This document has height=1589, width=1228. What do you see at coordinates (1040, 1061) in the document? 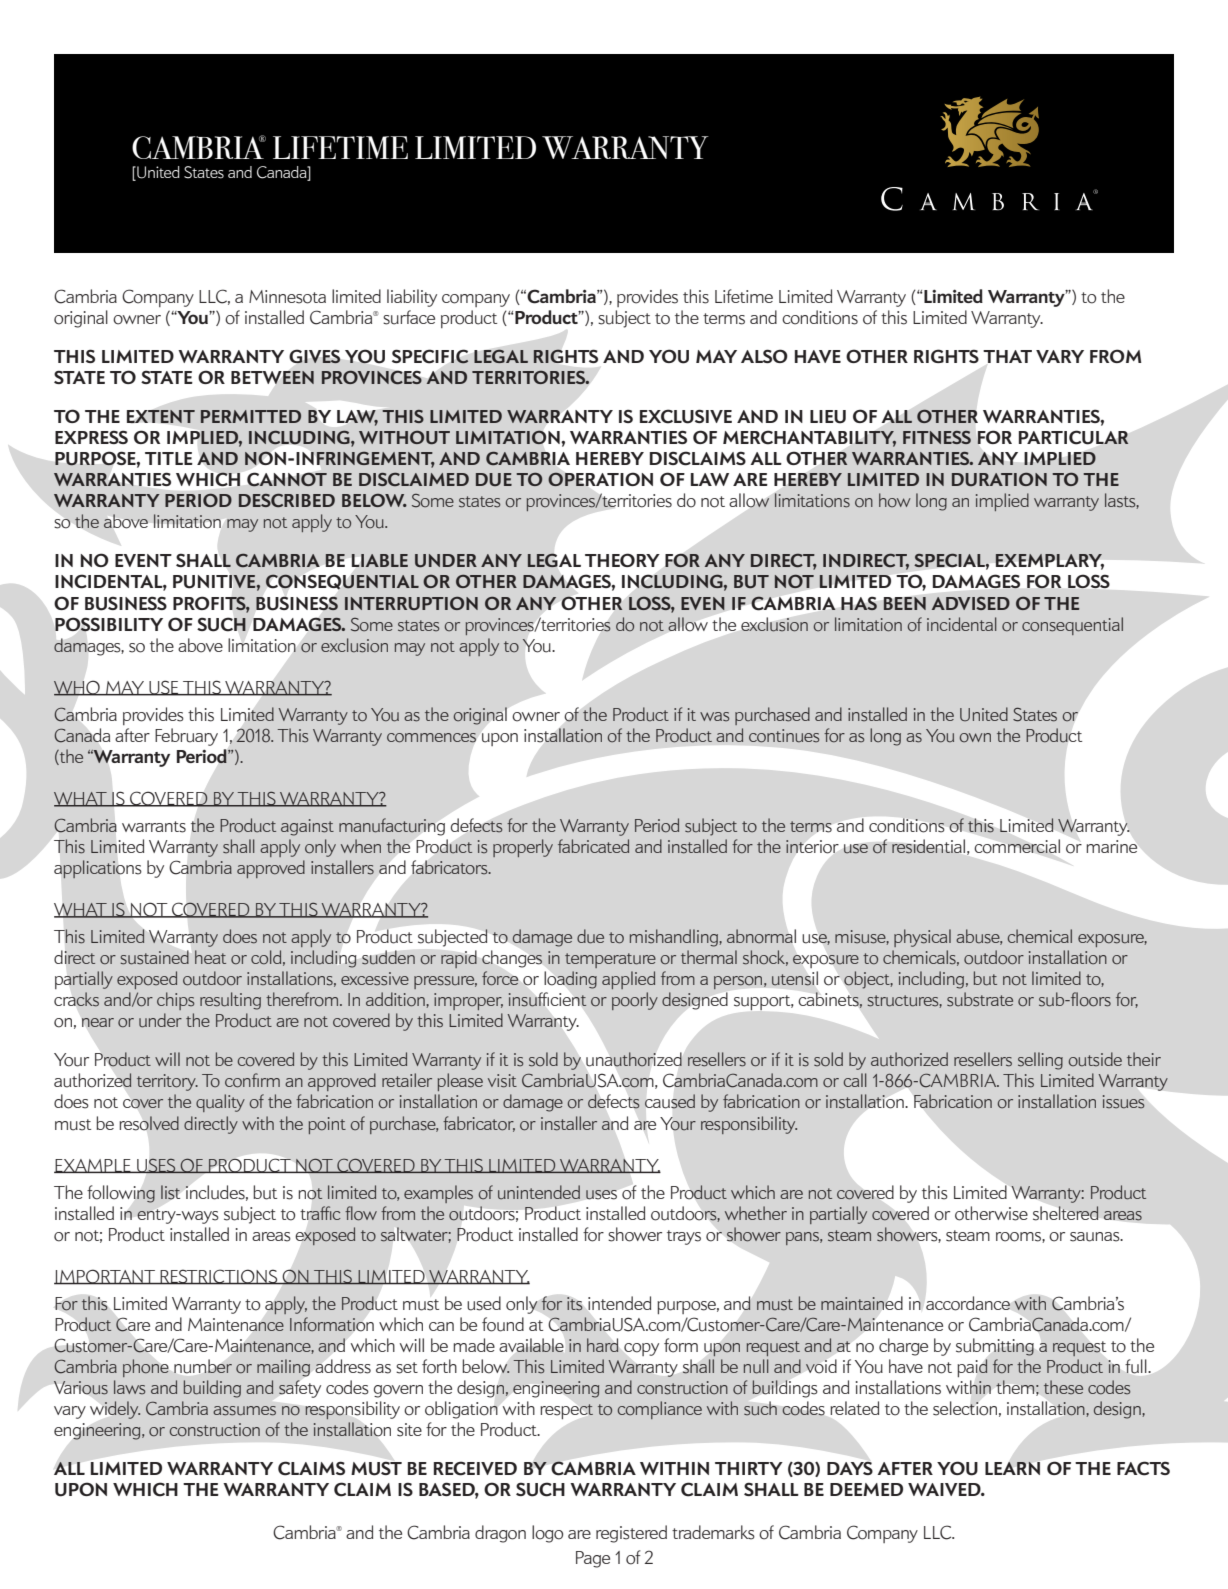
I see `selling` at bounding box center [1040, 1061].
